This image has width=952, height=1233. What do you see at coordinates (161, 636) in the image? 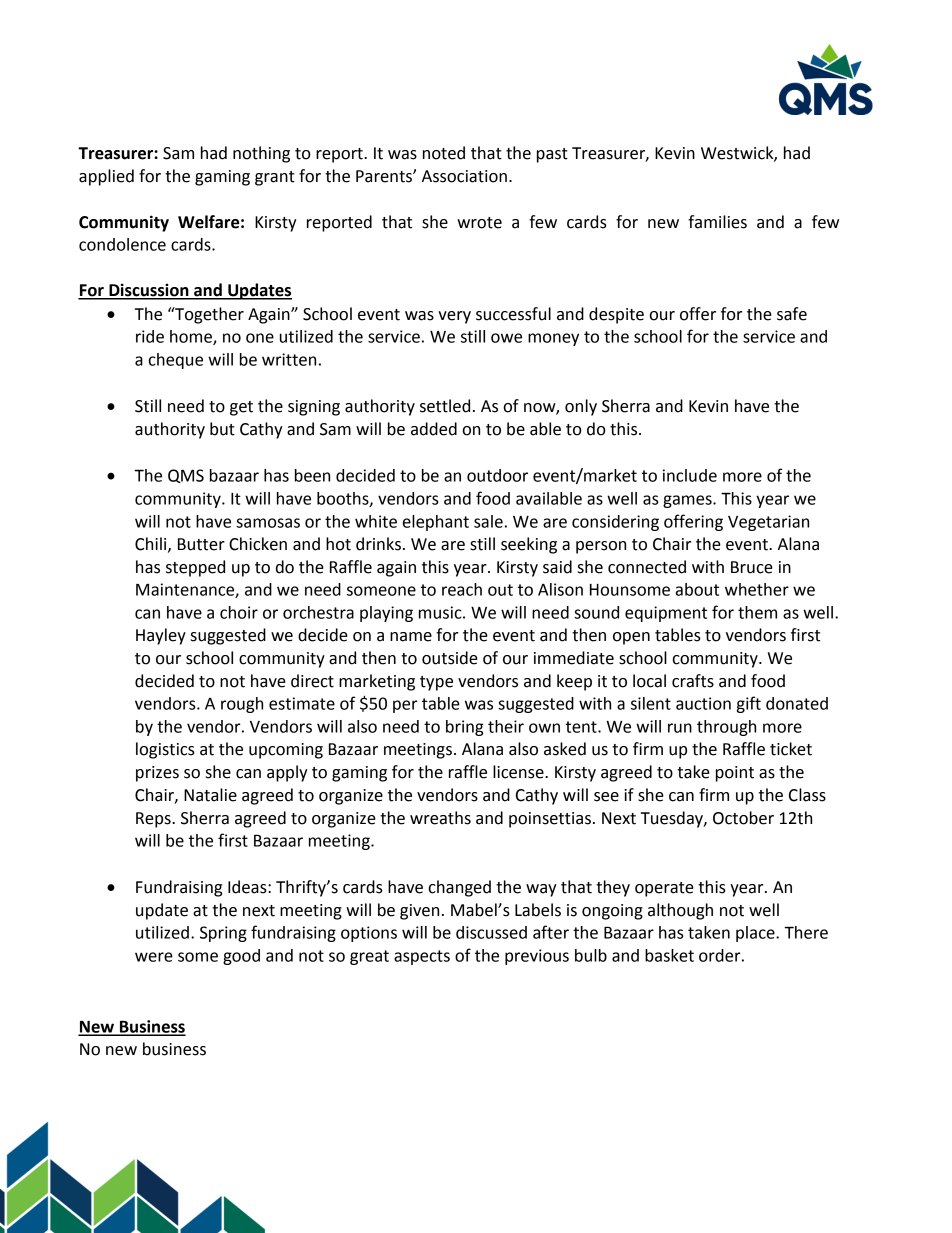
I see `Hayley` at bounding box center [161, 636].
